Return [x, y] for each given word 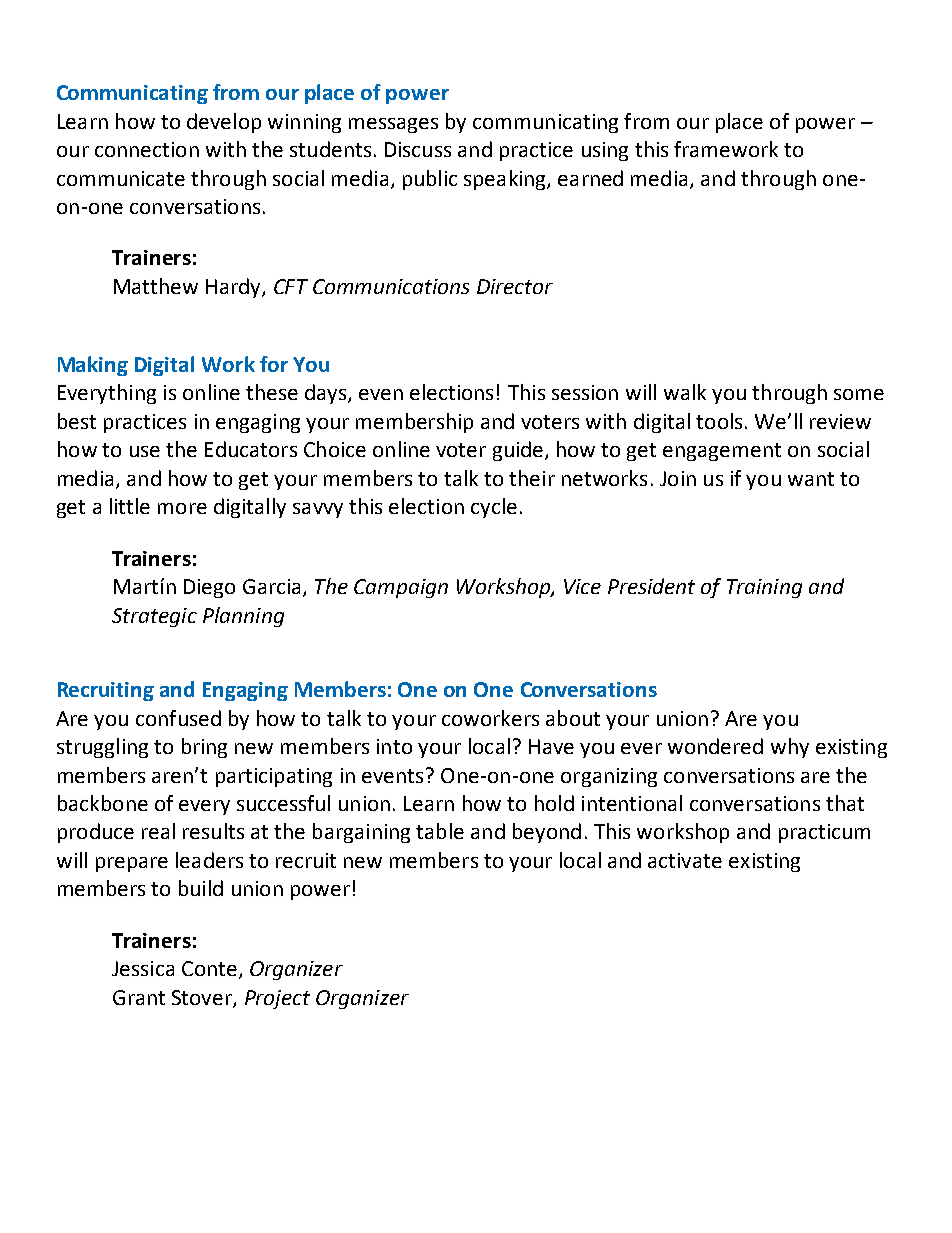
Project [277, 999]
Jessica [143, 968]
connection [147, 149]
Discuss [418, 149]
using [605, 151]
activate [685, 860]
